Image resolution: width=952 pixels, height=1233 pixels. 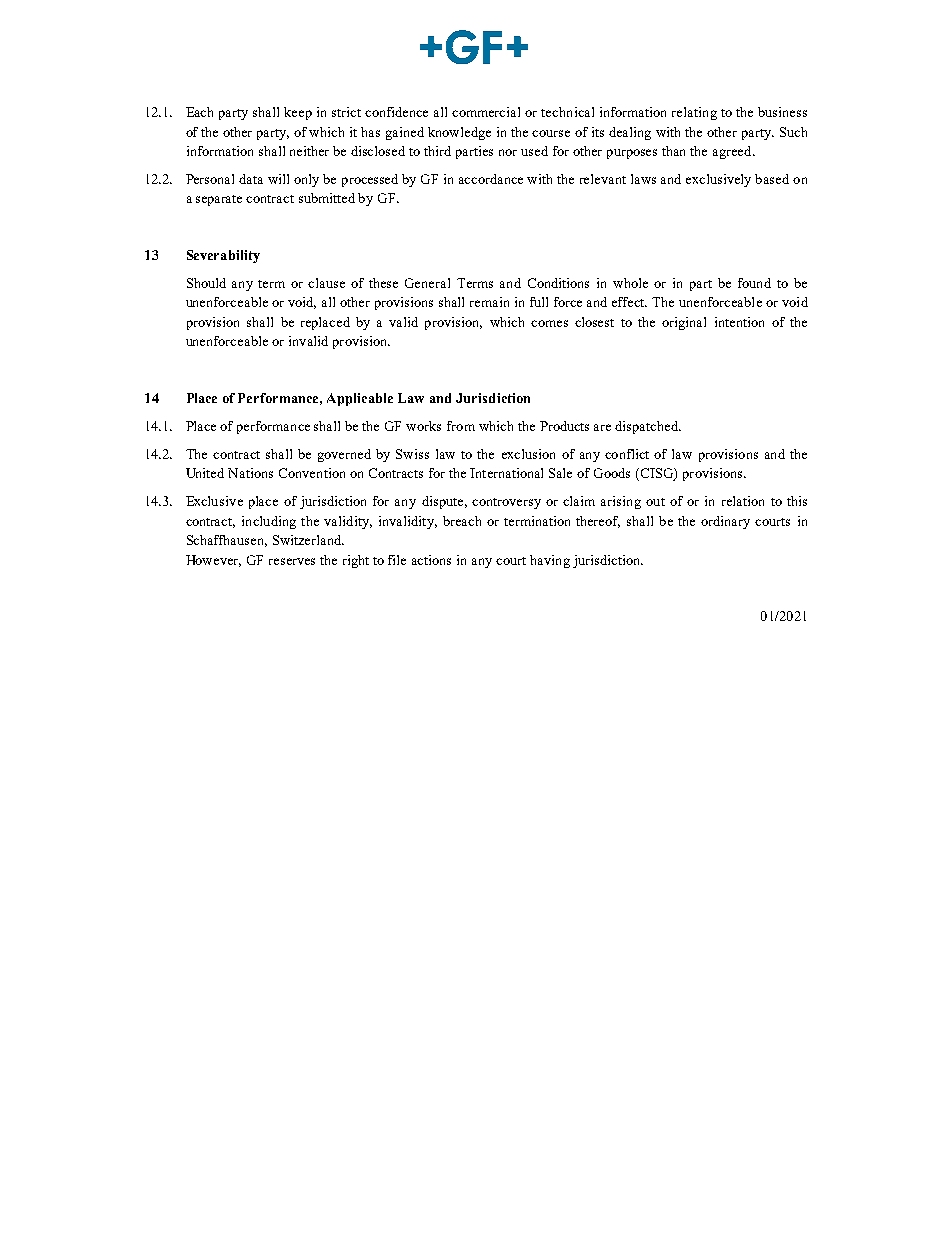 I want to click on keep, so click(x=298, y=113).
